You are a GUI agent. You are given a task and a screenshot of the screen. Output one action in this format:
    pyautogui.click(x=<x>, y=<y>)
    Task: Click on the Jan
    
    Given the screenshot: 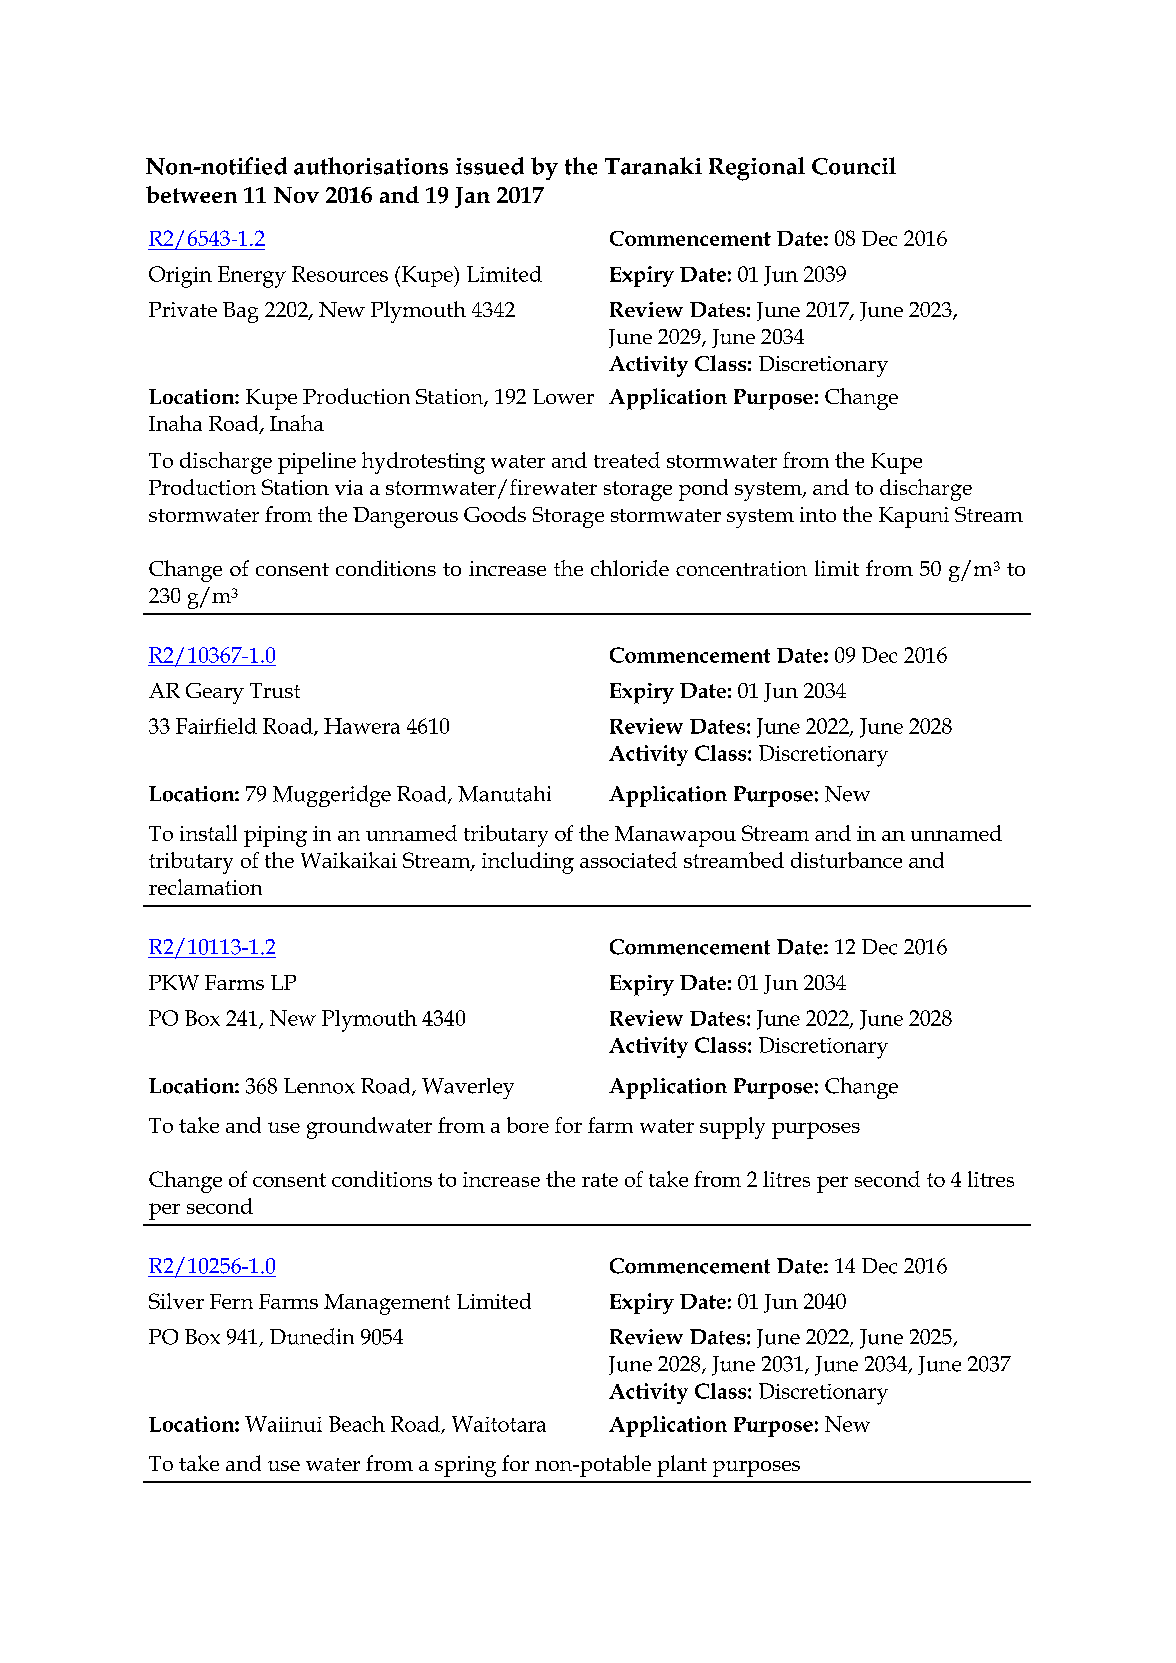 What is the action you would take?
    pyautogui.click(x=472, y=197)
